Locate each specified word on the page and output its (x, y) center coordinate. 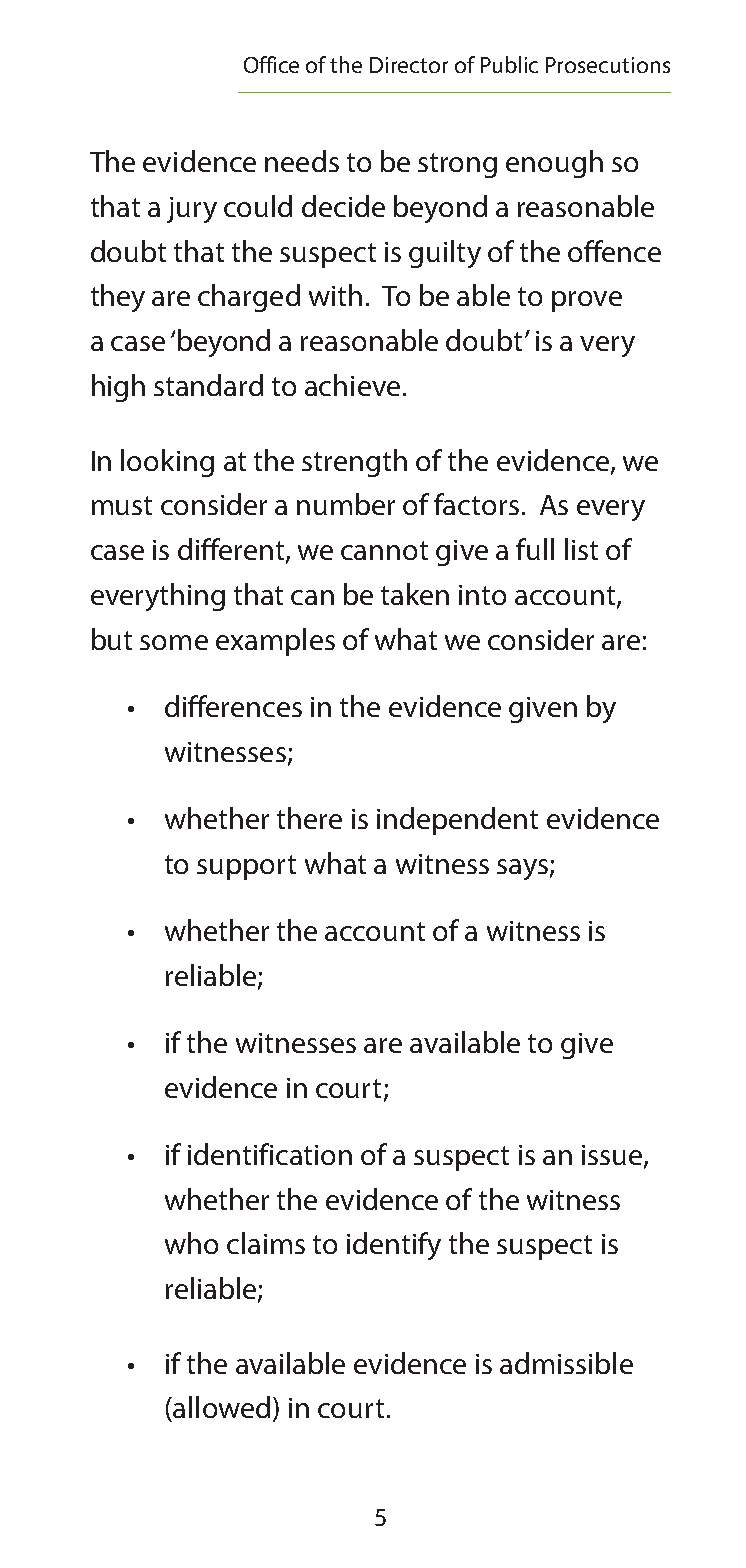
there (309, 818)
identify (394, 1246)
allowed (220, 1407)
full (535, 549)
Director (409, 65)
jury (192, 210)
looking (167, 463)
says (522, 869)
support (246, 867)
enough (554, 164)
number (346, 504)
